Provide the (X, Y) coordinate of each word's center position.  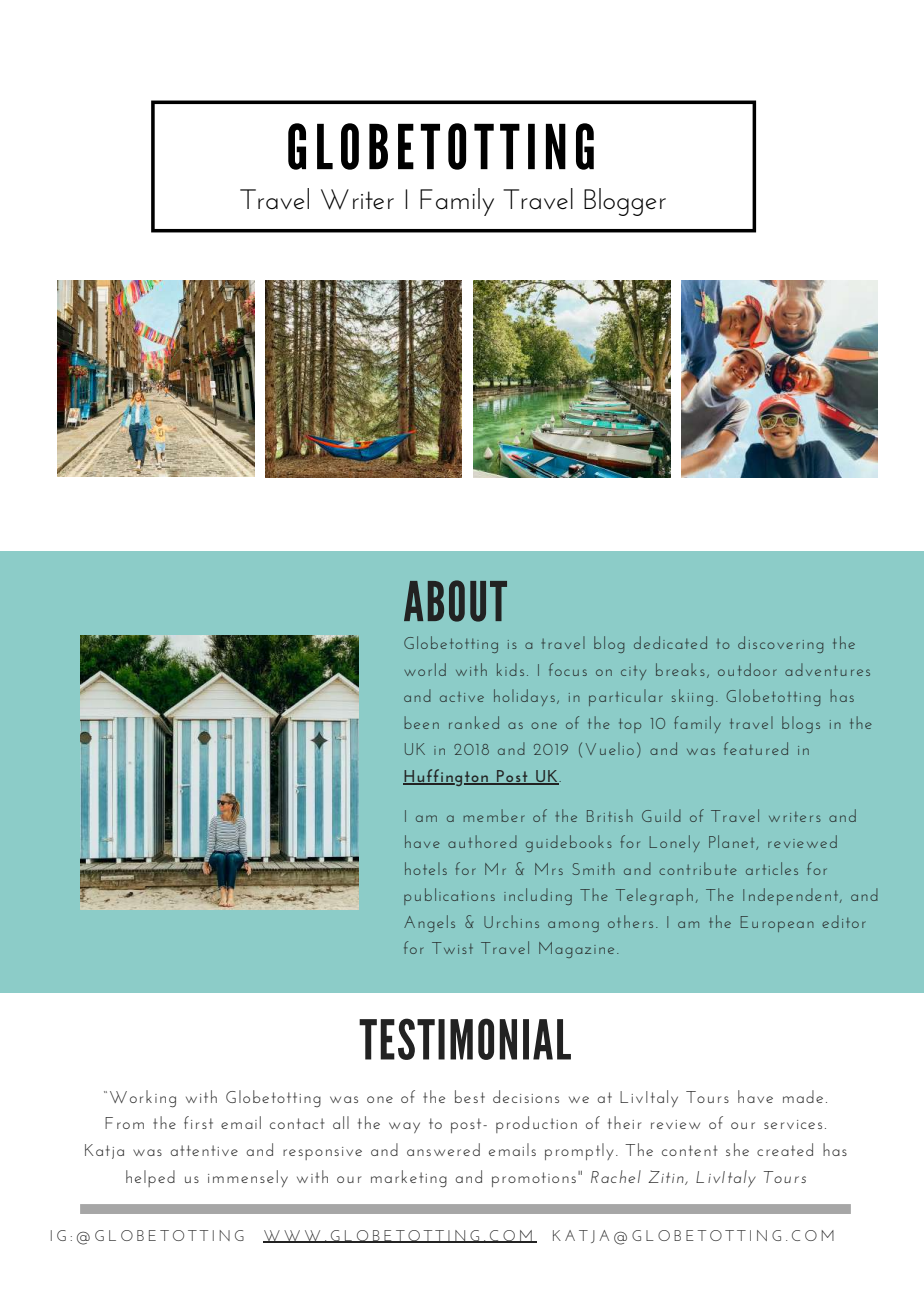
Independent (792, 896)
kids (510, 669)
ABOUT (455, 601)
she (737, 1149)
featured (756, 748)
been (421, 722)
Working (143, 1099)
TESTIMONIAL (465, 1039)
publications (449, 896)
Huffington (447, 777)
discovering (780, 644)
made (803, 1096)
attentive (204, 1150)
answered (443, 1149)
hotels (426, 868)
